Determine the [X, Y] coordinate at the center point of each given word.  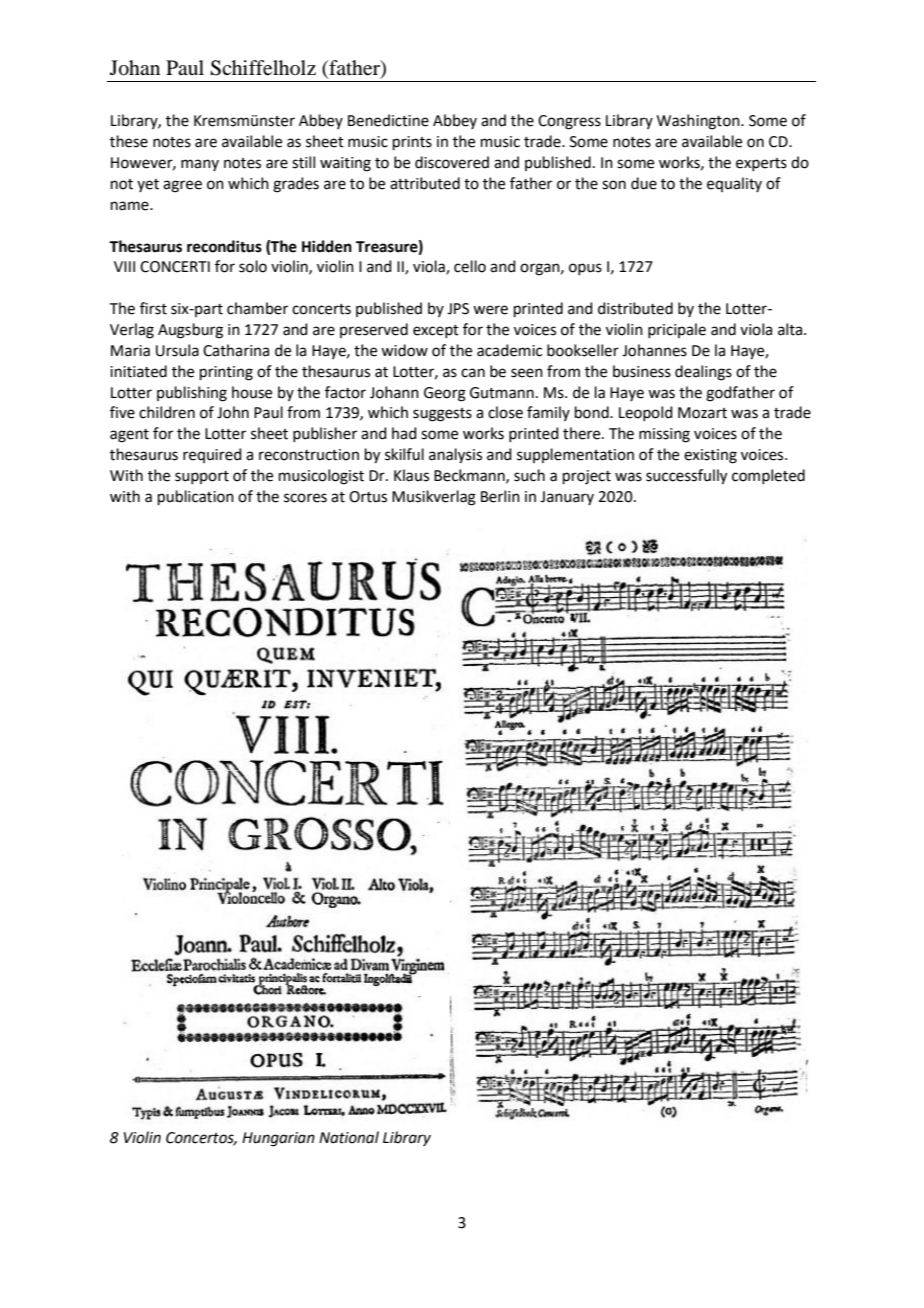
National [349, 1137]
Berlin [500, 496]
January [567, 498]
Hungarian [278, 1139]
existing [710, 456]
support [202, 477]
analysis [455, 456]
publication [196, 497]
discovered [452, 162]
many [200, 165]
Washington [699, 122]
